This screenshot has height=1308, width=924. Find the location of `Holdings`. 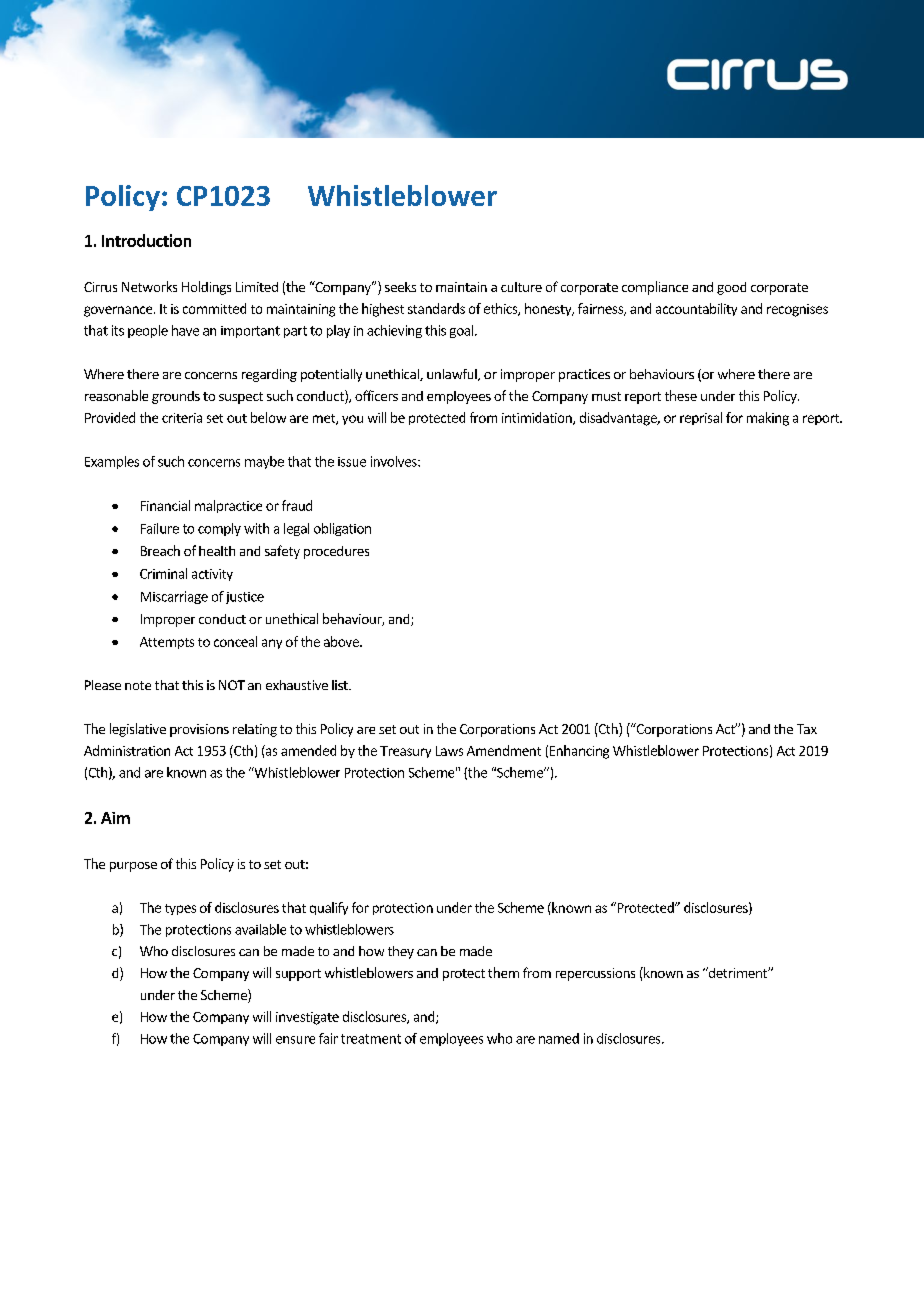

Holdings is located at coordinates (206, 288).
